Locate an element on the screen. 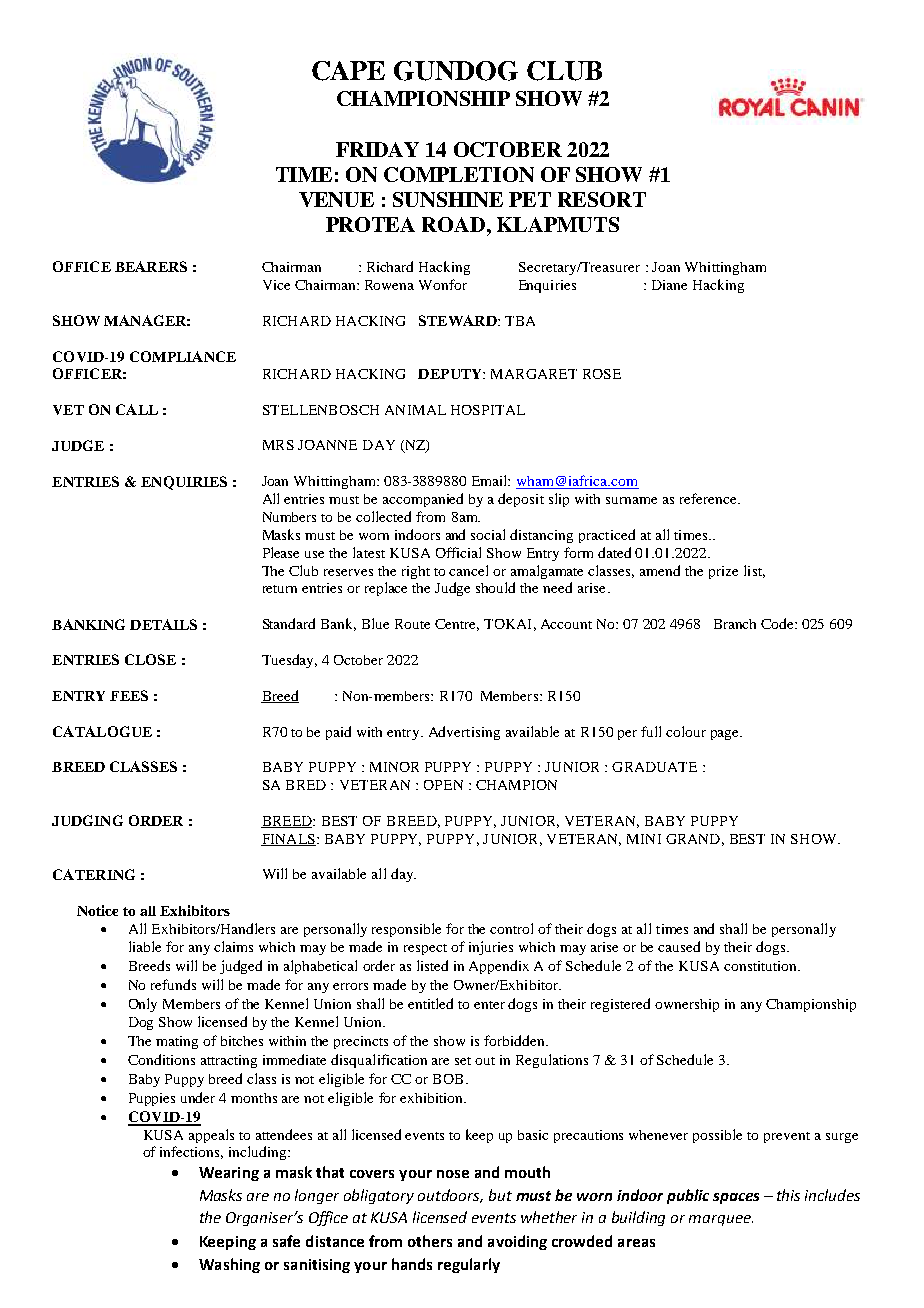 The image size is (924, 1308). COMPLETION is located at coordinates (459, 174).
